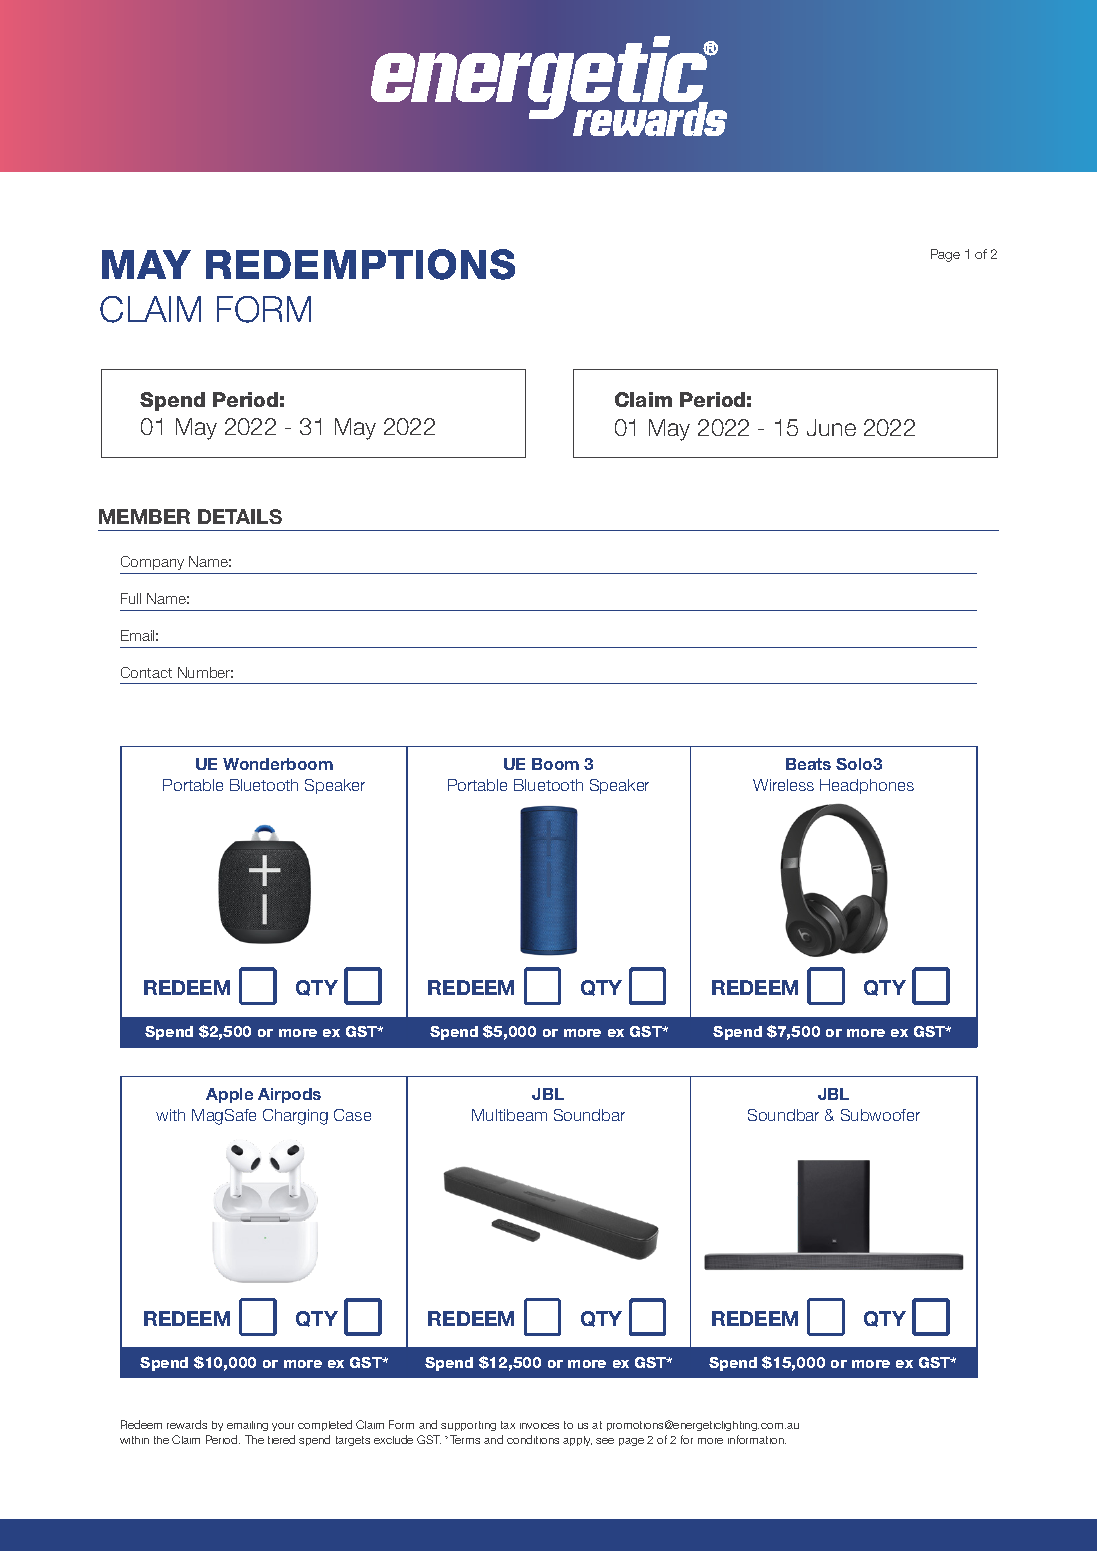 This page has width=1097, height=1551. What do you see at coordinates (831, 427) in the page?
I see `June` at bounding box center [831, 427].
